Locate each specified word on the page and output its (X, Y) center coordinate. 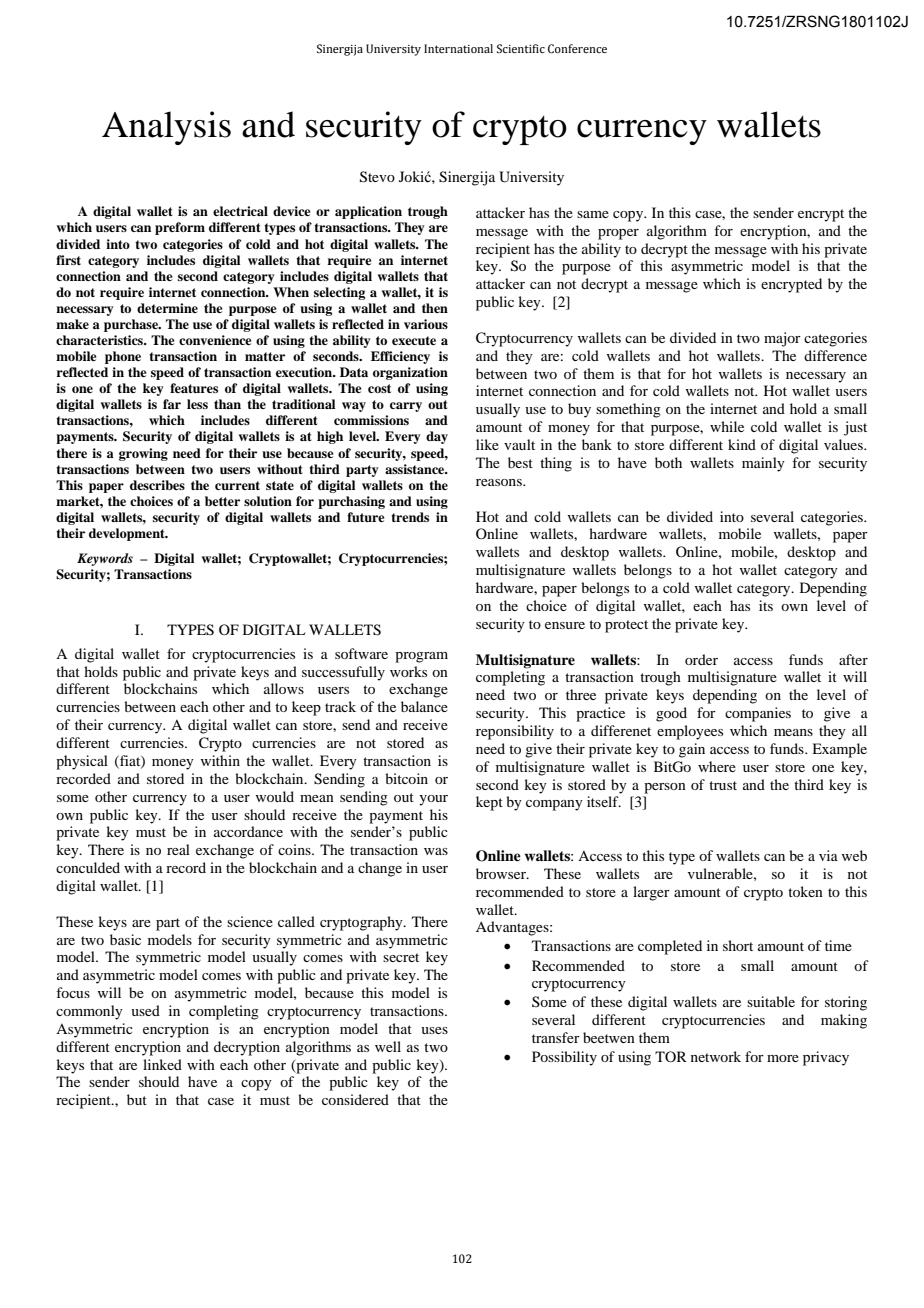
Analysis (166, 128)
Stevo (377, 177)
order (701, 659)
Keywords (105, 559)
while (727, 426)
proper (618, 234)
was (436, 851)
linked (162, 1064)
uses (434, 1030)
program (421, 657)
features (194, 388)
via (828, 855)
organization (410, 373)
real (178, 849)
